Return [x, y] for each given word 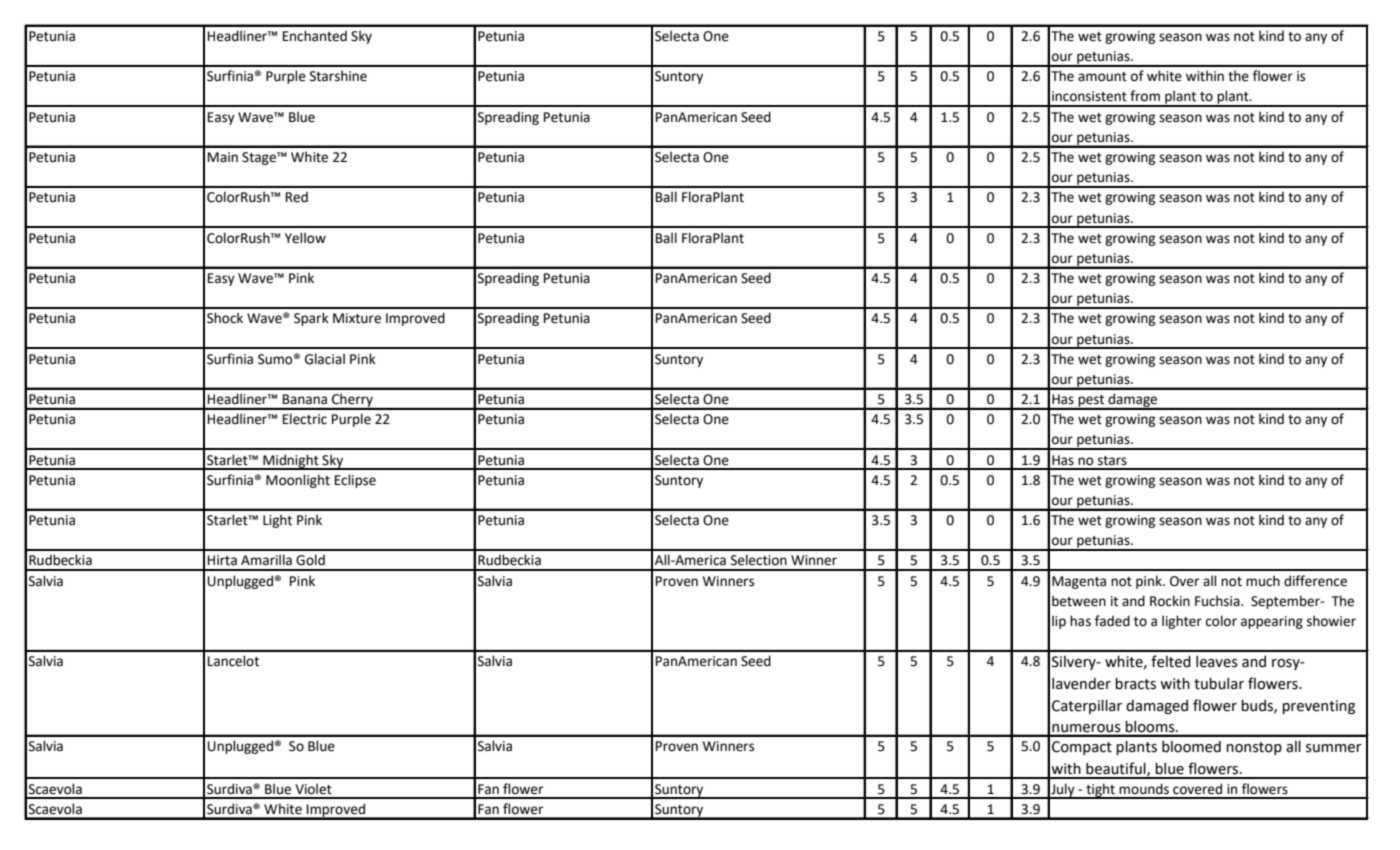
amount [1102, 77]
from [1145, 96]
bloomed [1191, 747]
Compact [1082, 748]
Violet [313, 789]
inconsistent [1089, 96]
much [1263, 581]
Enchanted [315, 36]
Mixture [357, 318]
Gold [310, 560]
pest [1091, 402]
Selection [759, 560]
